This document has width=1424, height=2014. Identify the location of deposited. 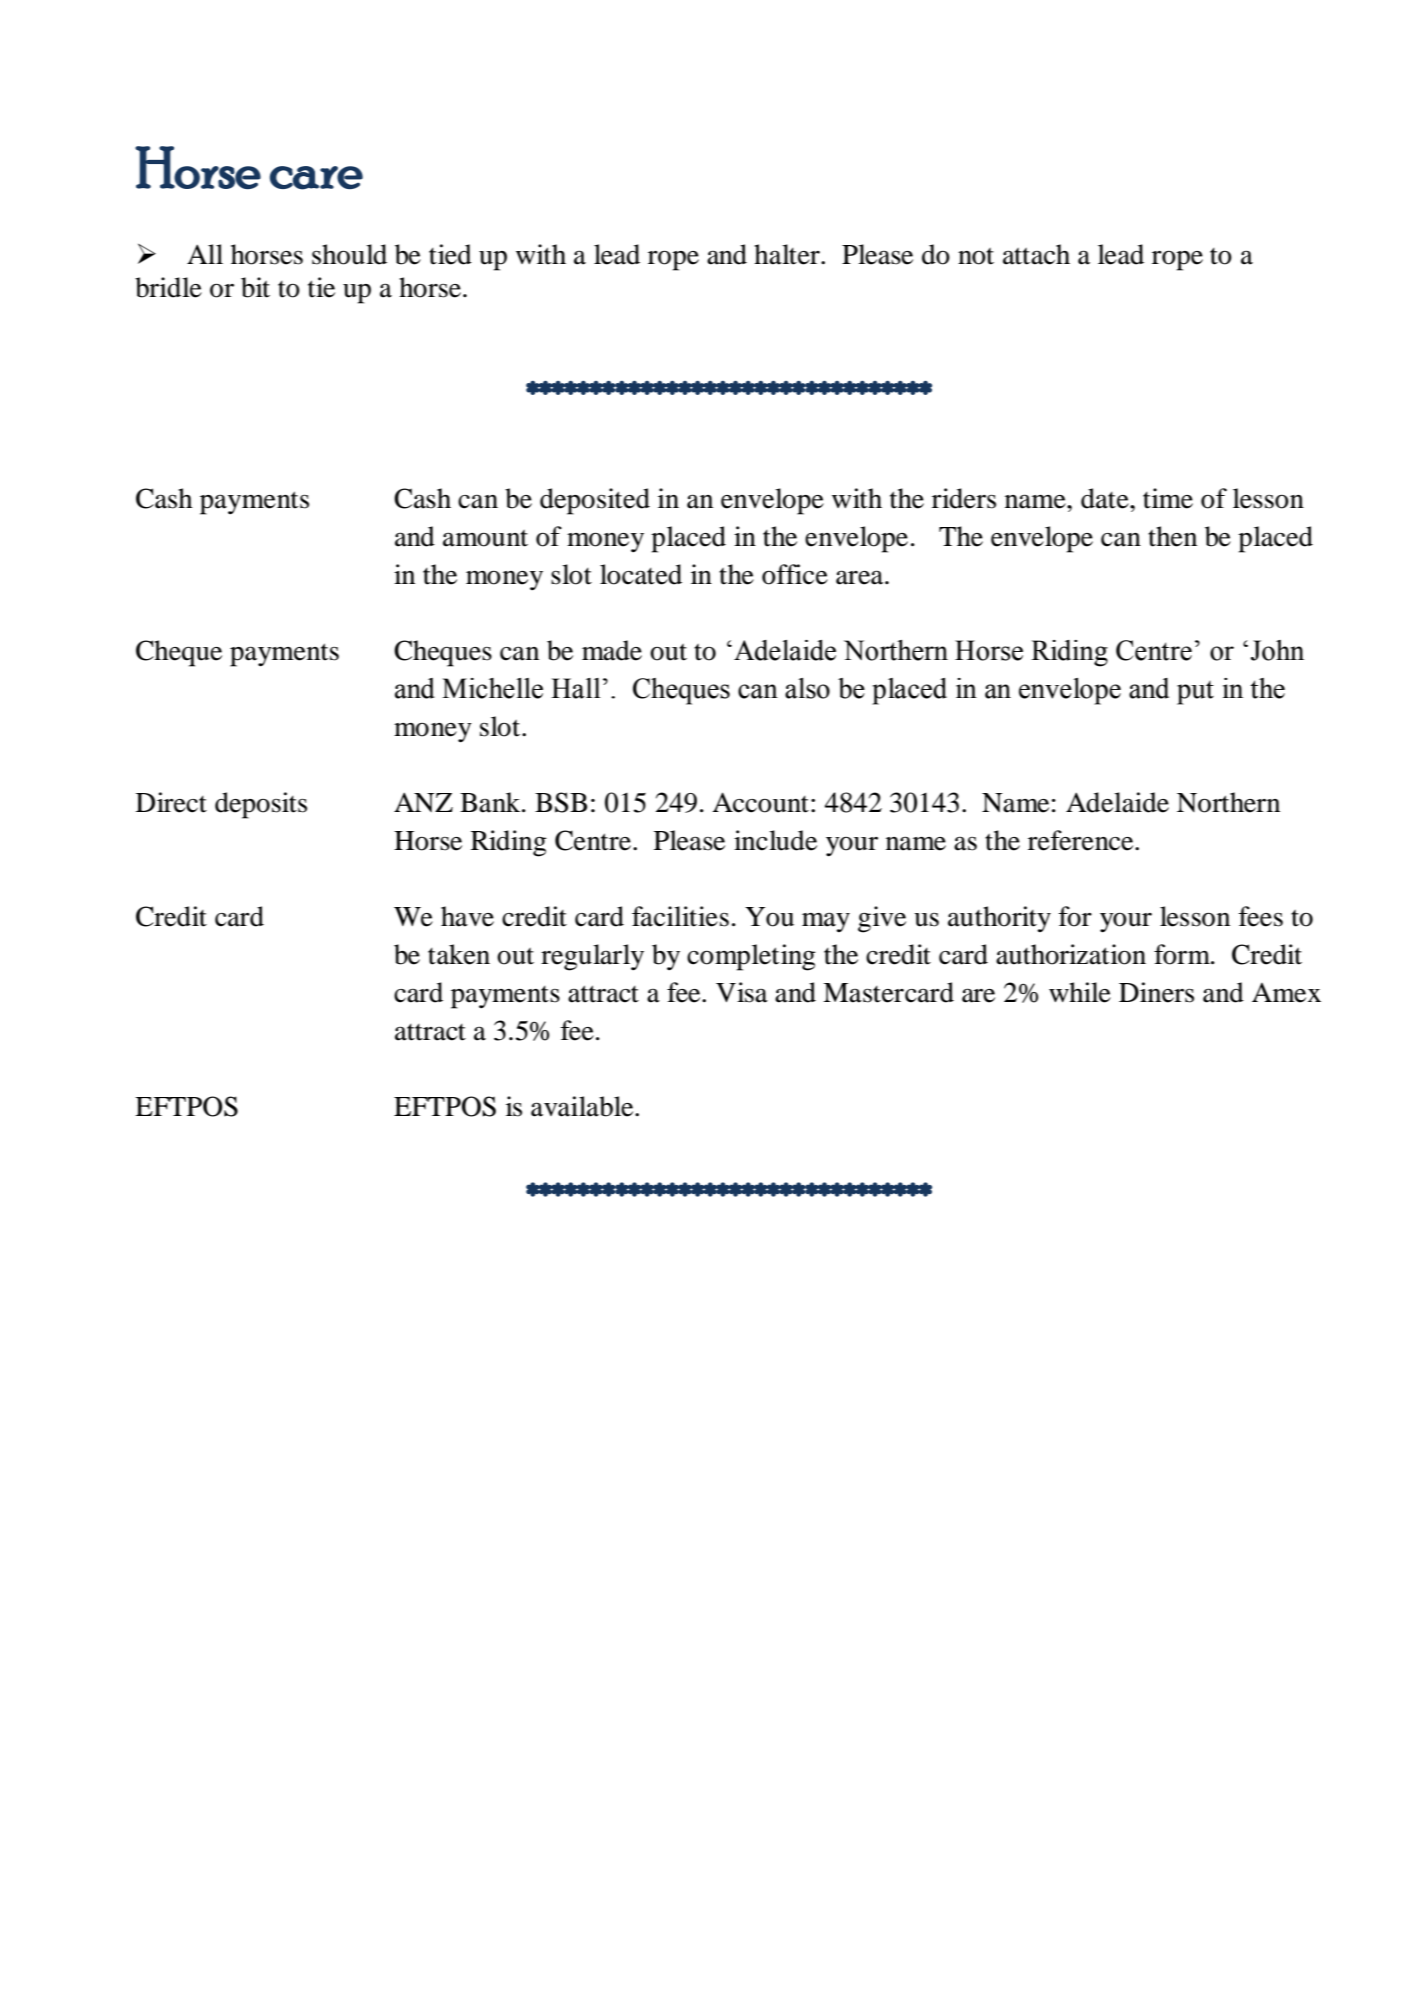
(595, 501).
